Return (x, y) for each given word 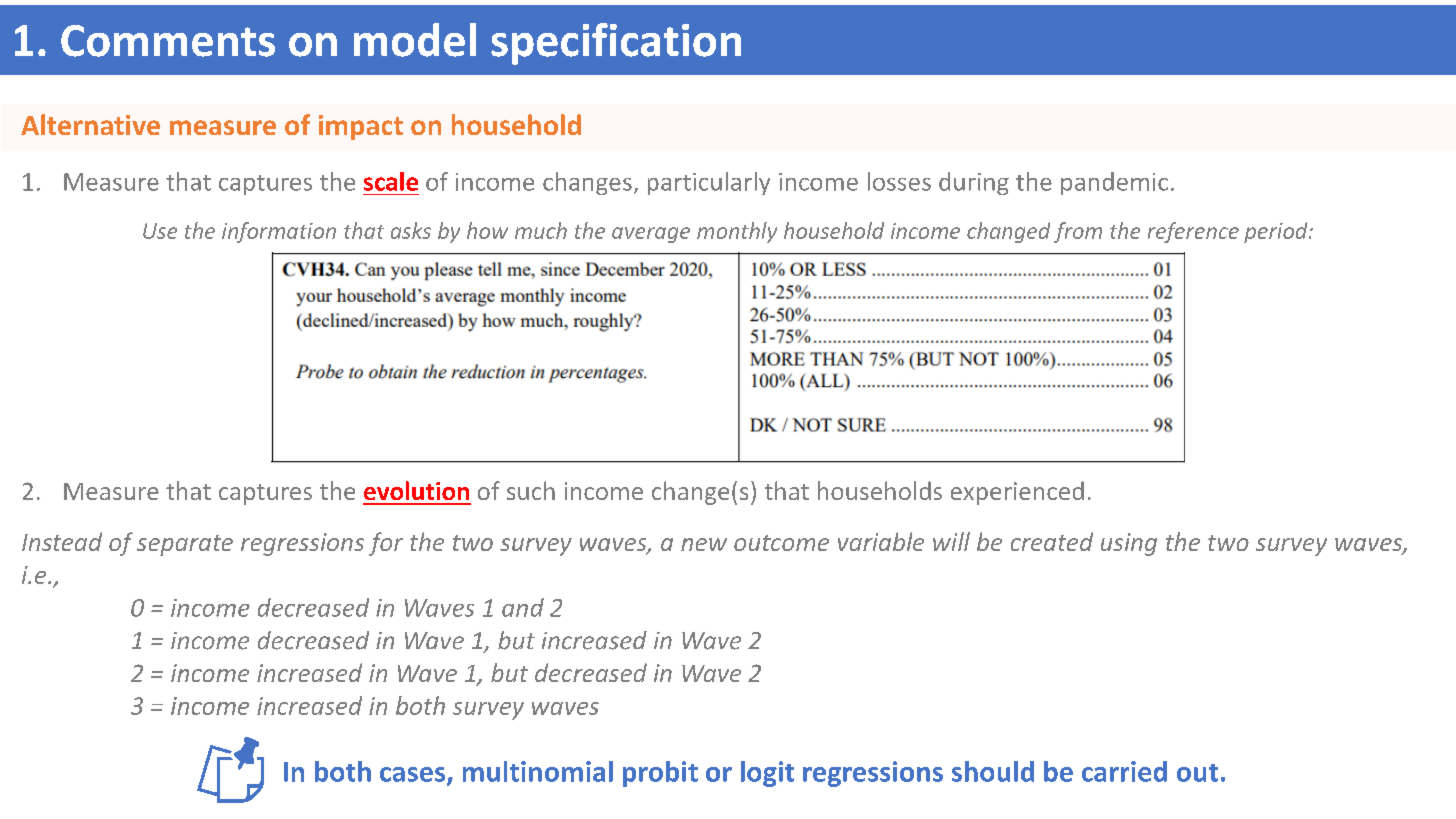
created (1052, 541)
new (704, 544)
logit (767, 774)
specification (616, 44)
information (279, 232)
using (1129, 544)
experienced (1017, 493)
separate (185, 545)
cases (414, 775)
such (531, 490)
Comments (168, 41)
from (1078, 232)
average (651, 235)
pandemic (1114, 183)
